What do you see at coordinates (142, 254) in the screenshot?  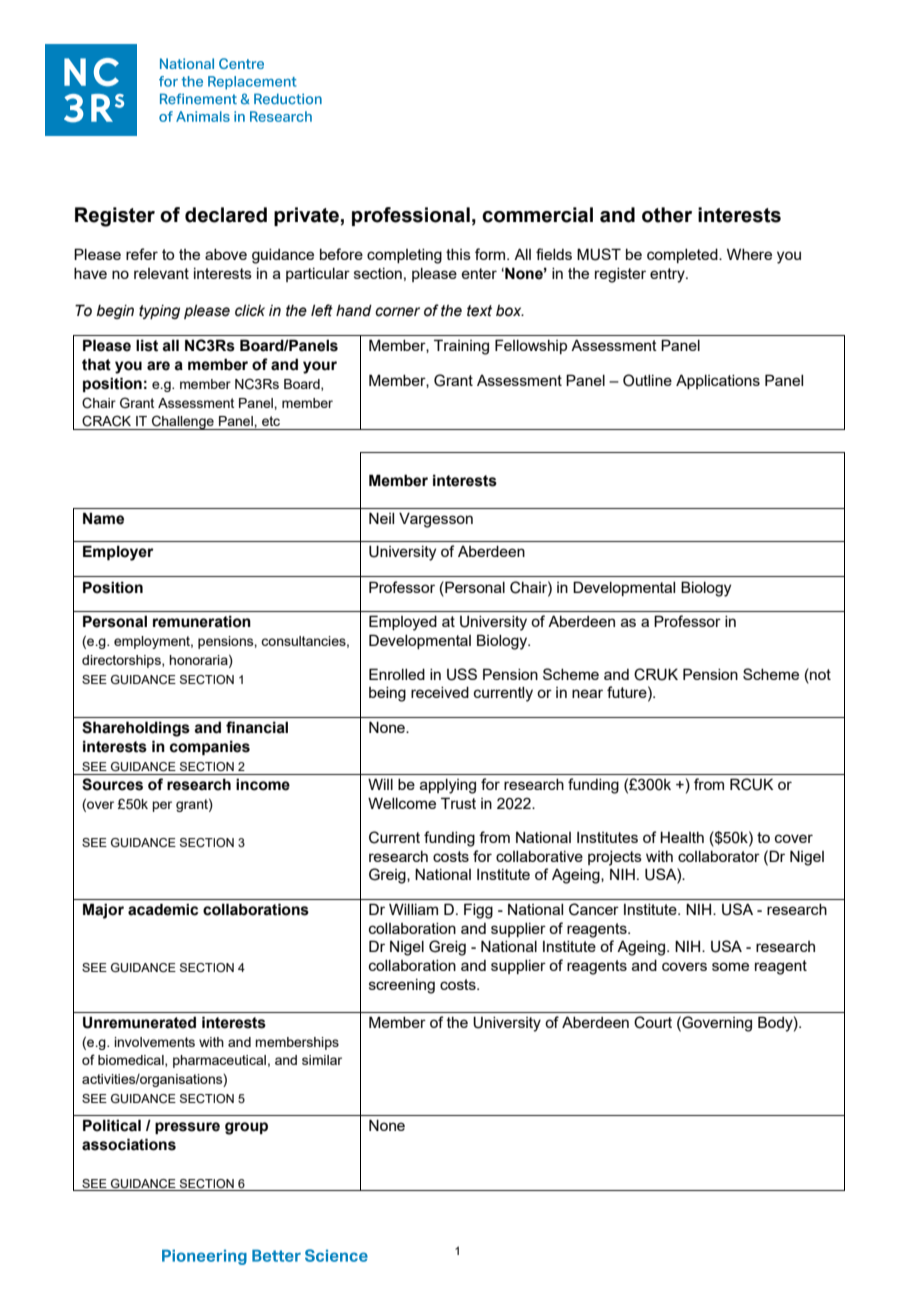 I see `refer` at bounding box center [142, 254].
